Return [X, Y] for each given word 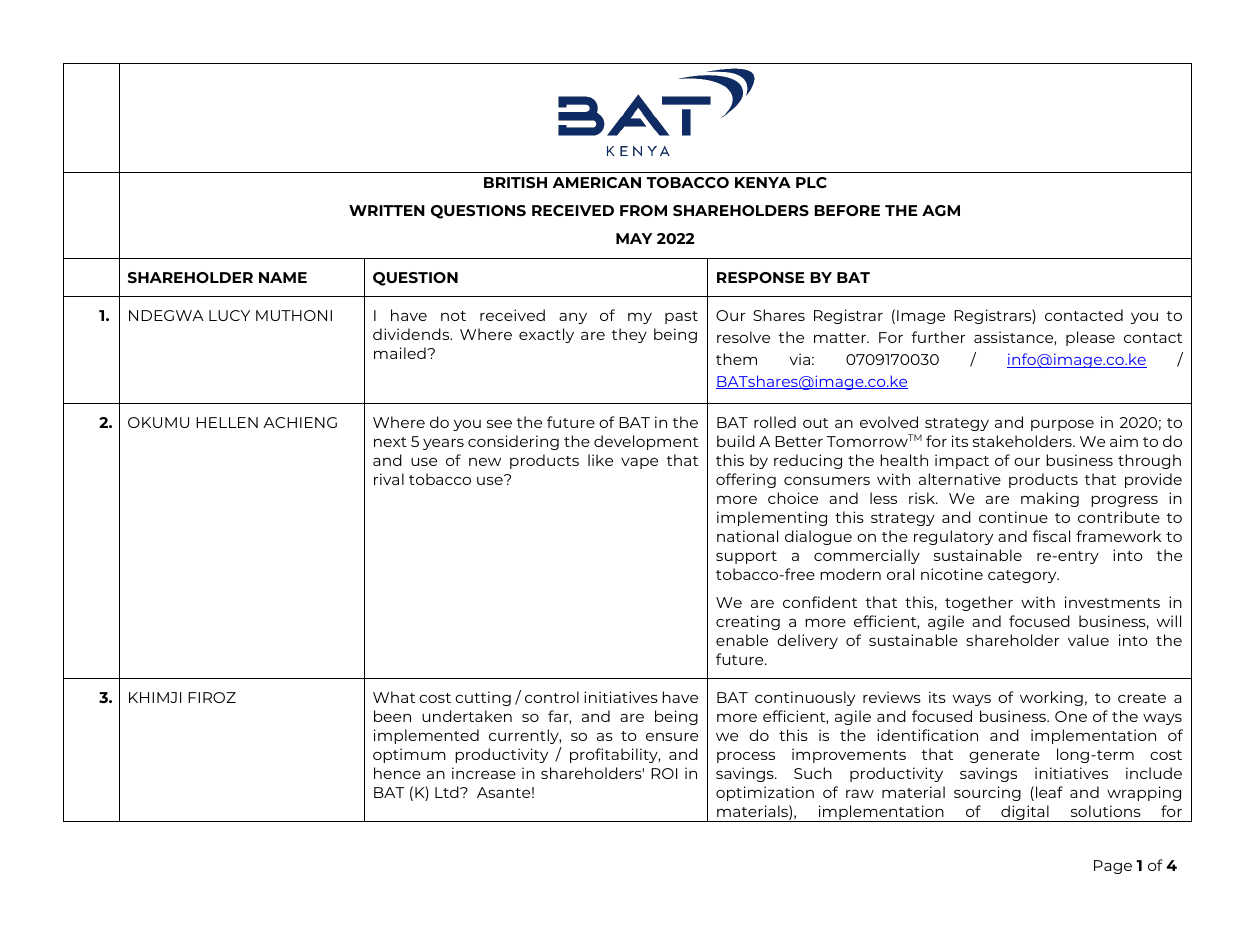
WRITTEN [387, 210]
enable [742, 640]
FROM [643, 210]
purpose [1062, 425]
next [390, 442]
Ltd [448, 792]
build [736, 441]
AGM [941, 210]
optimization [765, 793]
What [394, 697]
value [1088, 640]
